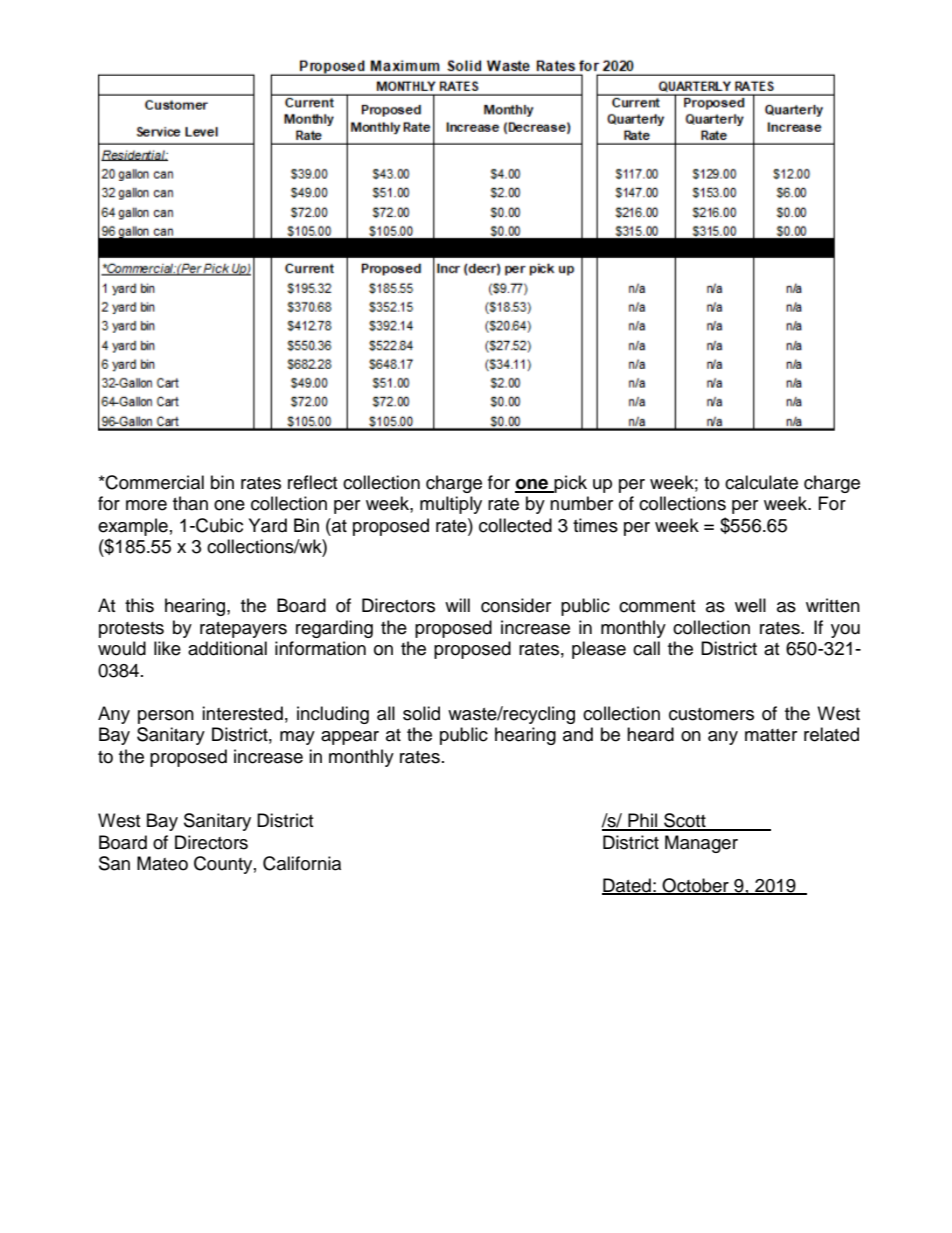 Image resolution: width=952 pixels, height=1233 pixels. I want to click on well, so click(750, 605).
